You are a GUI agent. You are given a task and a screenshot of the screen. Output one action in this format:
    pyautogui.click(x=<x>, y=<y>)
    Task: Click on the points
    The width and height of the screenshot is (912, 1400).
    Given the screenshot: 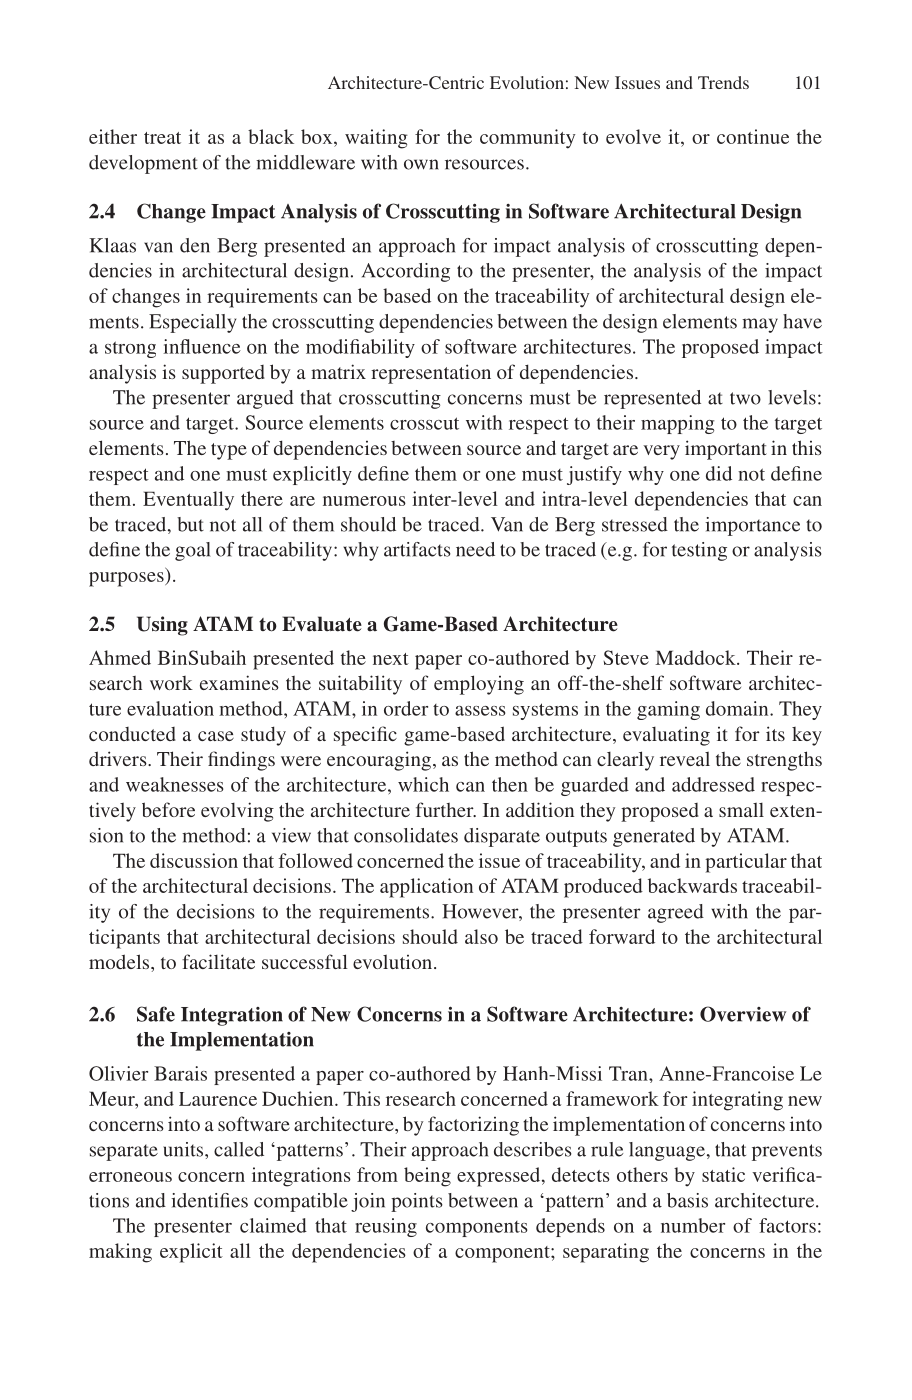 What is the action you would take?
    pyautogui.click(x=417, y=1202)
